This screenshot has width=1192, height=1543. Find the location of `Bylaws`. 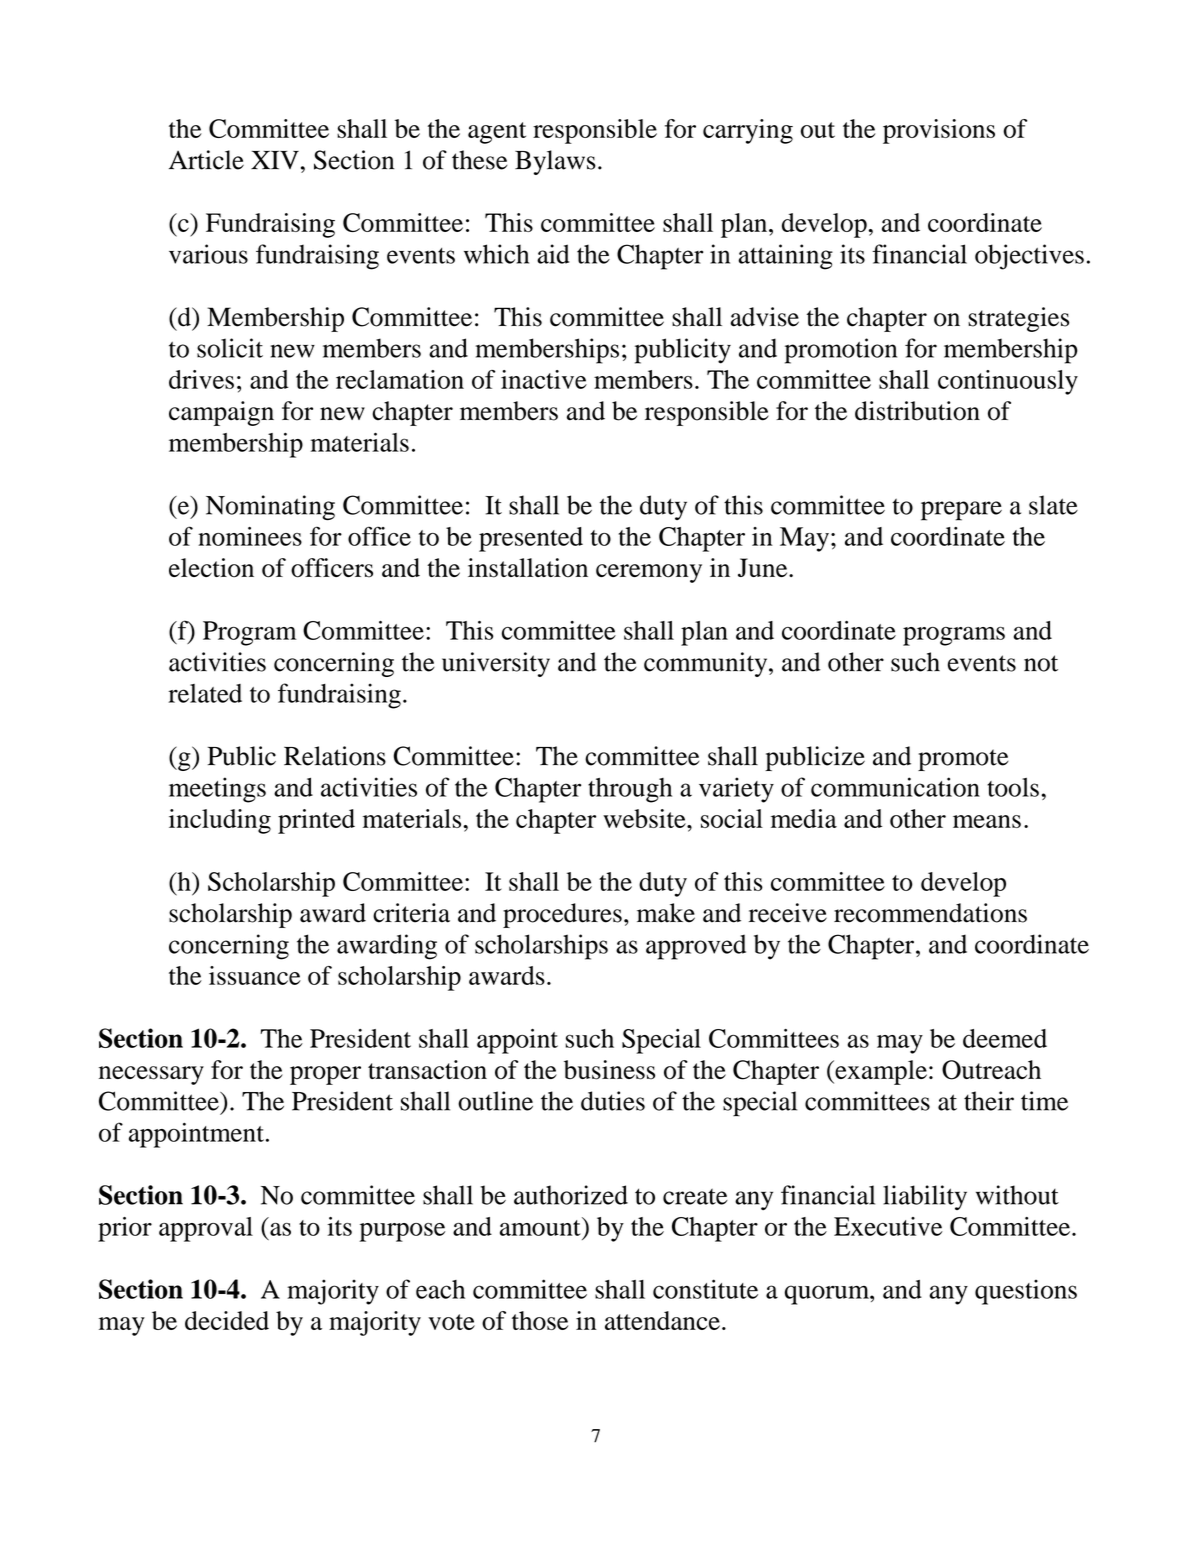

Bylaws is located at coordinates (555, 162).
